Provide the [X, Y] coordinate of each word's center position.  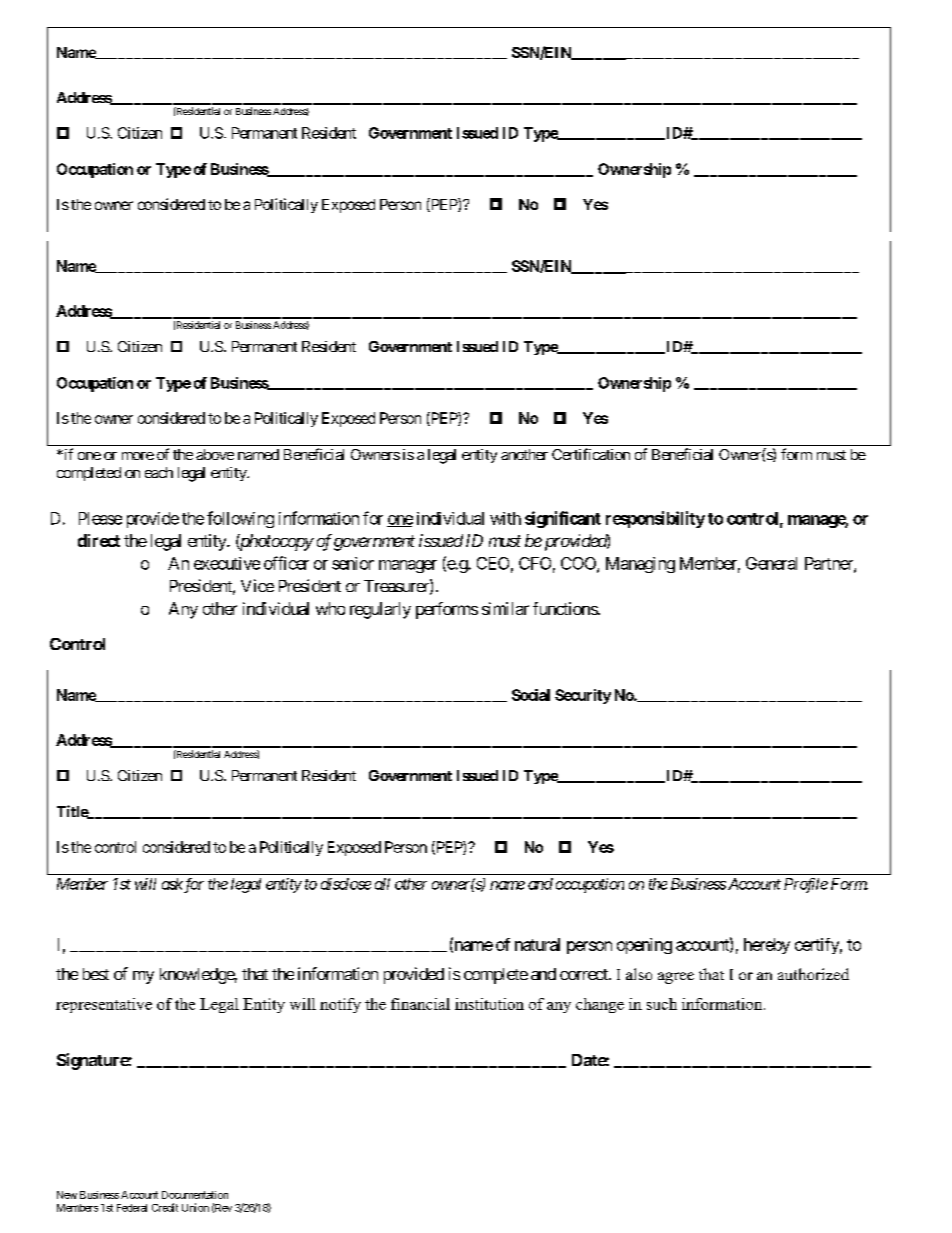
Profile [806, 885]
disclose [346, 884]
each [159, 472]
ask [172, 884]
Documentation [195, 1195]
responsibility [655, 519]
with [505, 518]
